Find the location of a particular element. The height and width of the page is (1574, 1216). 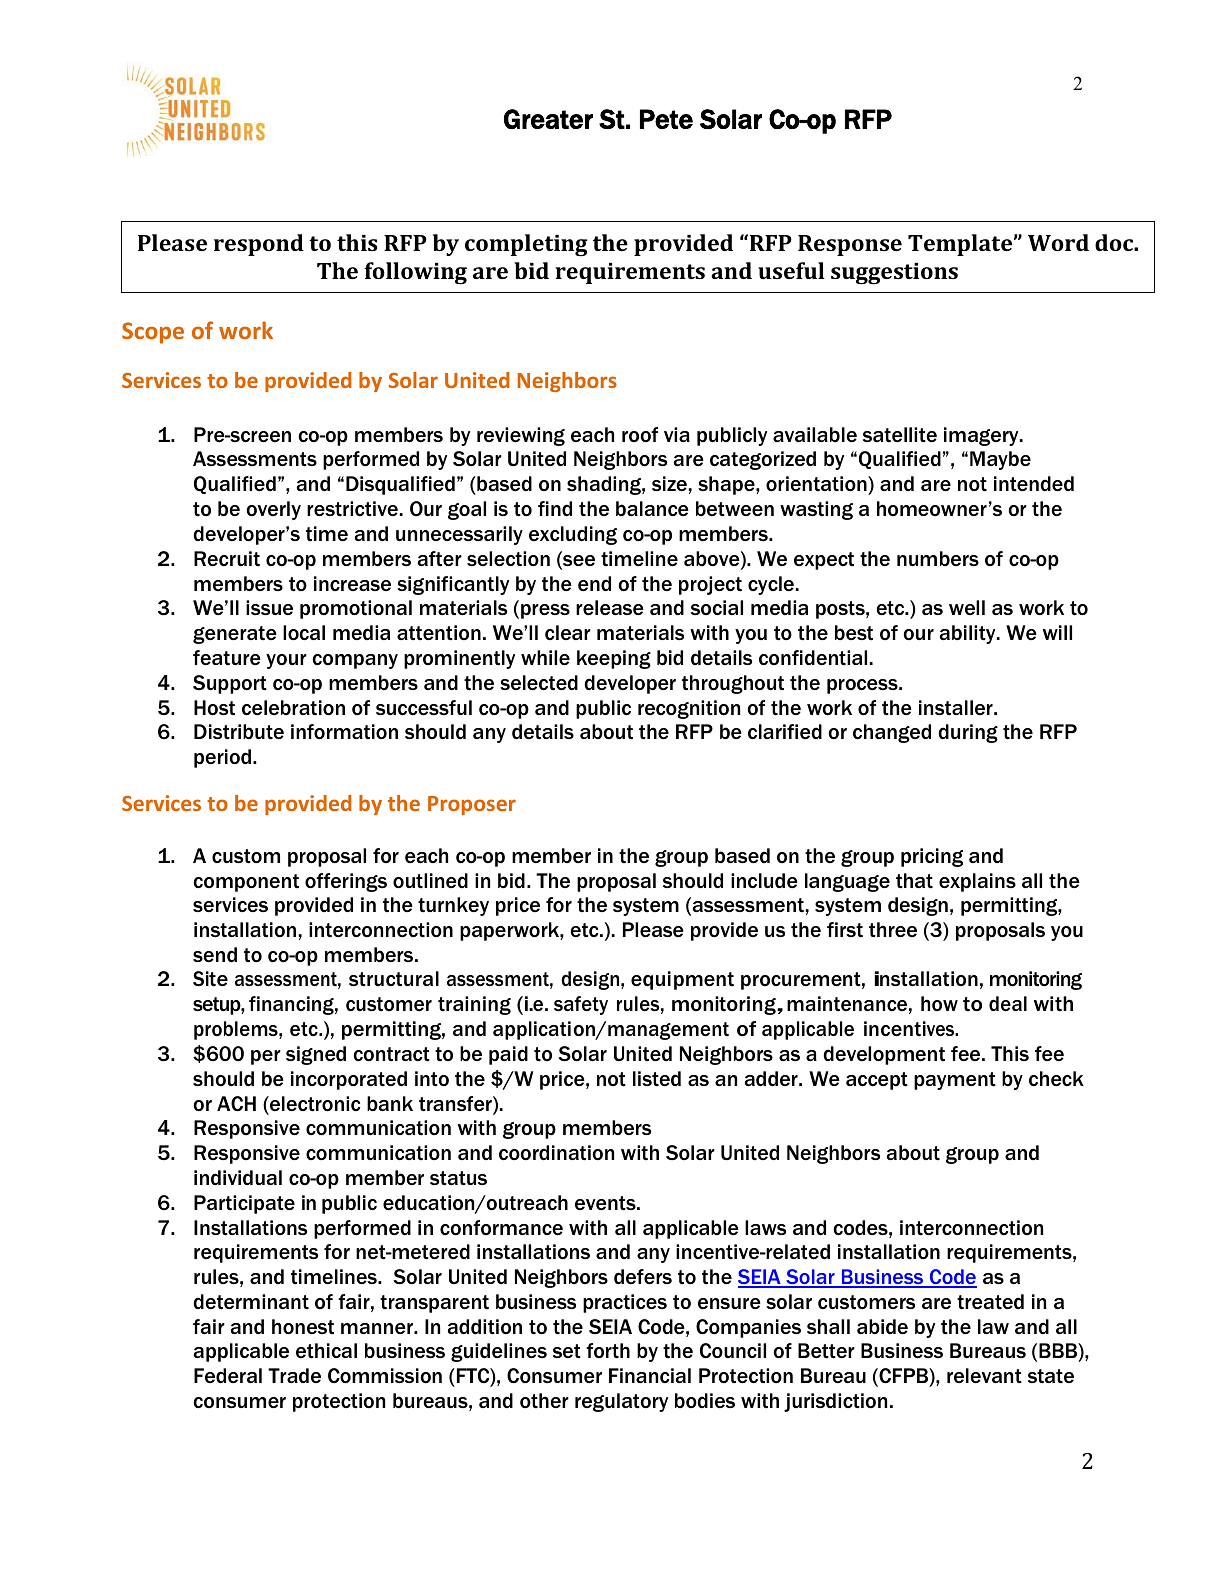

Greater is located at coordinates (548, 119).
